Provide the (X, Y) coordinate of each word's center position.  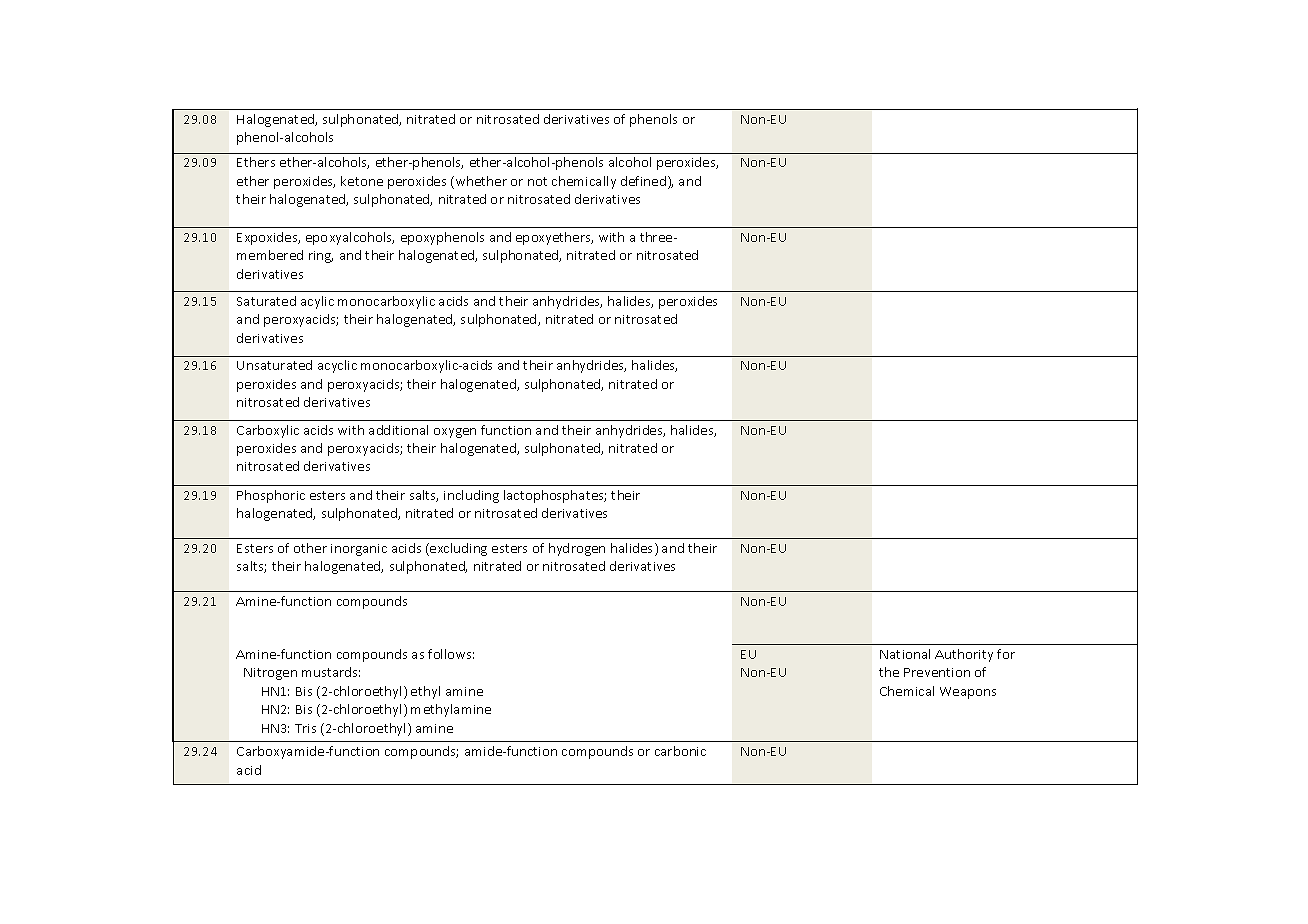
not (537, 181)
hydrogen (577, 549)
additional (398, 430)
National (905, 654)
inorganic (359, 550)
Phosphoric (271, 496)
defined (643, 181)
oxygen (455, 433)
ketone (362, 181)
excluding (457, 549)
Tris (305, 728)
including (471, 496)
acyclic (337, 366)
